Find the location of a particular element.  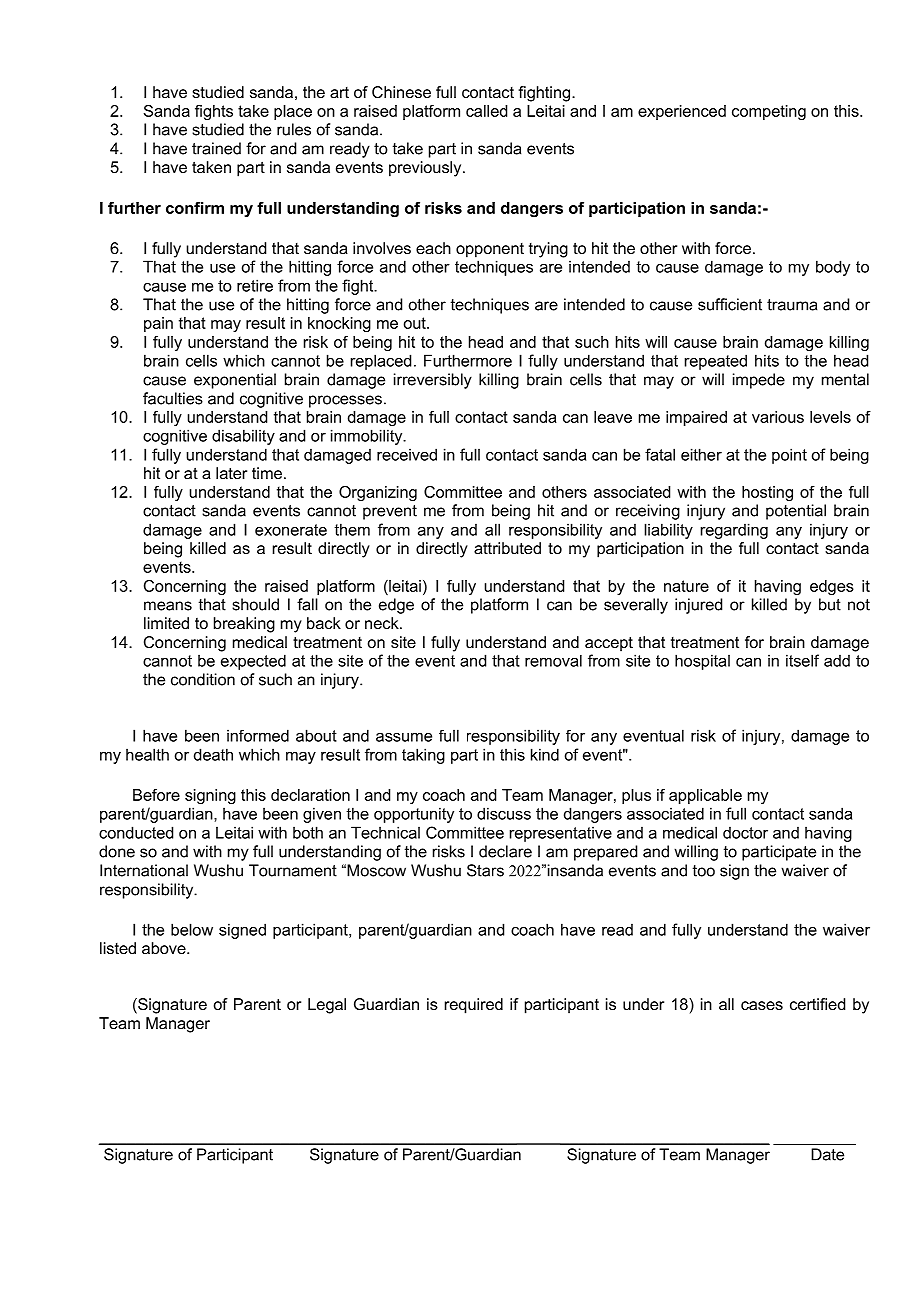

irreversibly is located at coordinates (433, 381).
